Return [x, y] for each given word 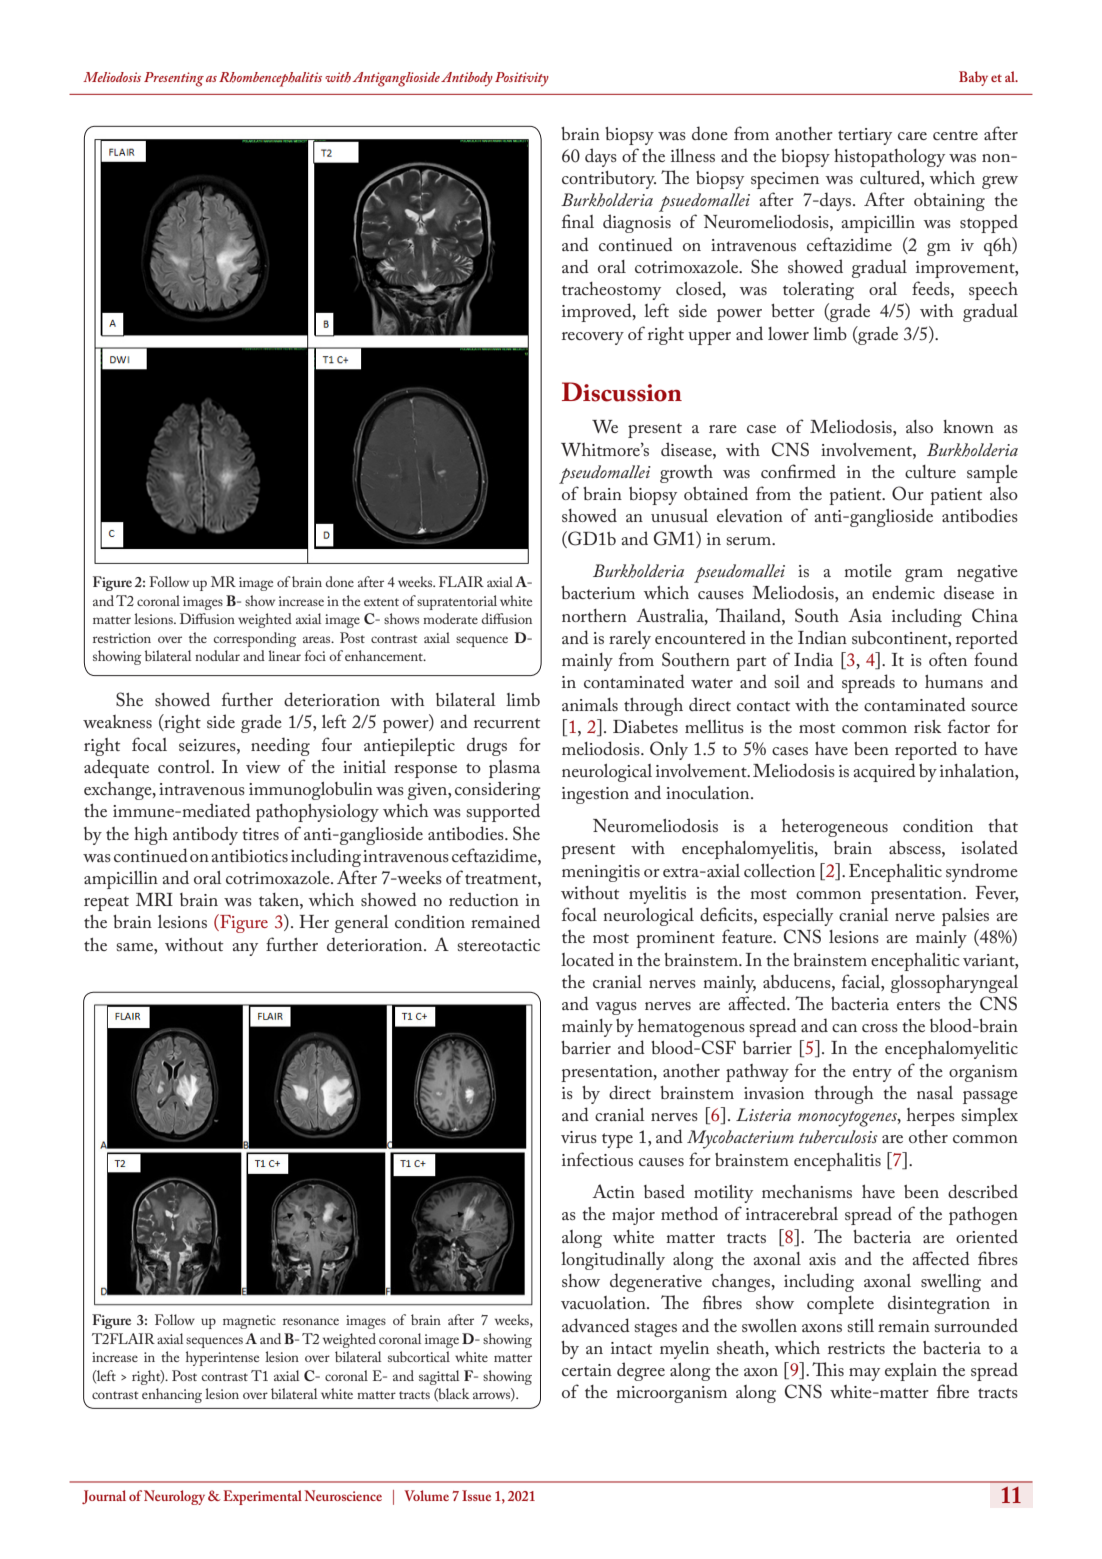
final [578, 221]
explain [911, 1372]
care [912, 136]
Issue [476, 1495]
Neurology [174, 1497]
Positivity [522, 79]
